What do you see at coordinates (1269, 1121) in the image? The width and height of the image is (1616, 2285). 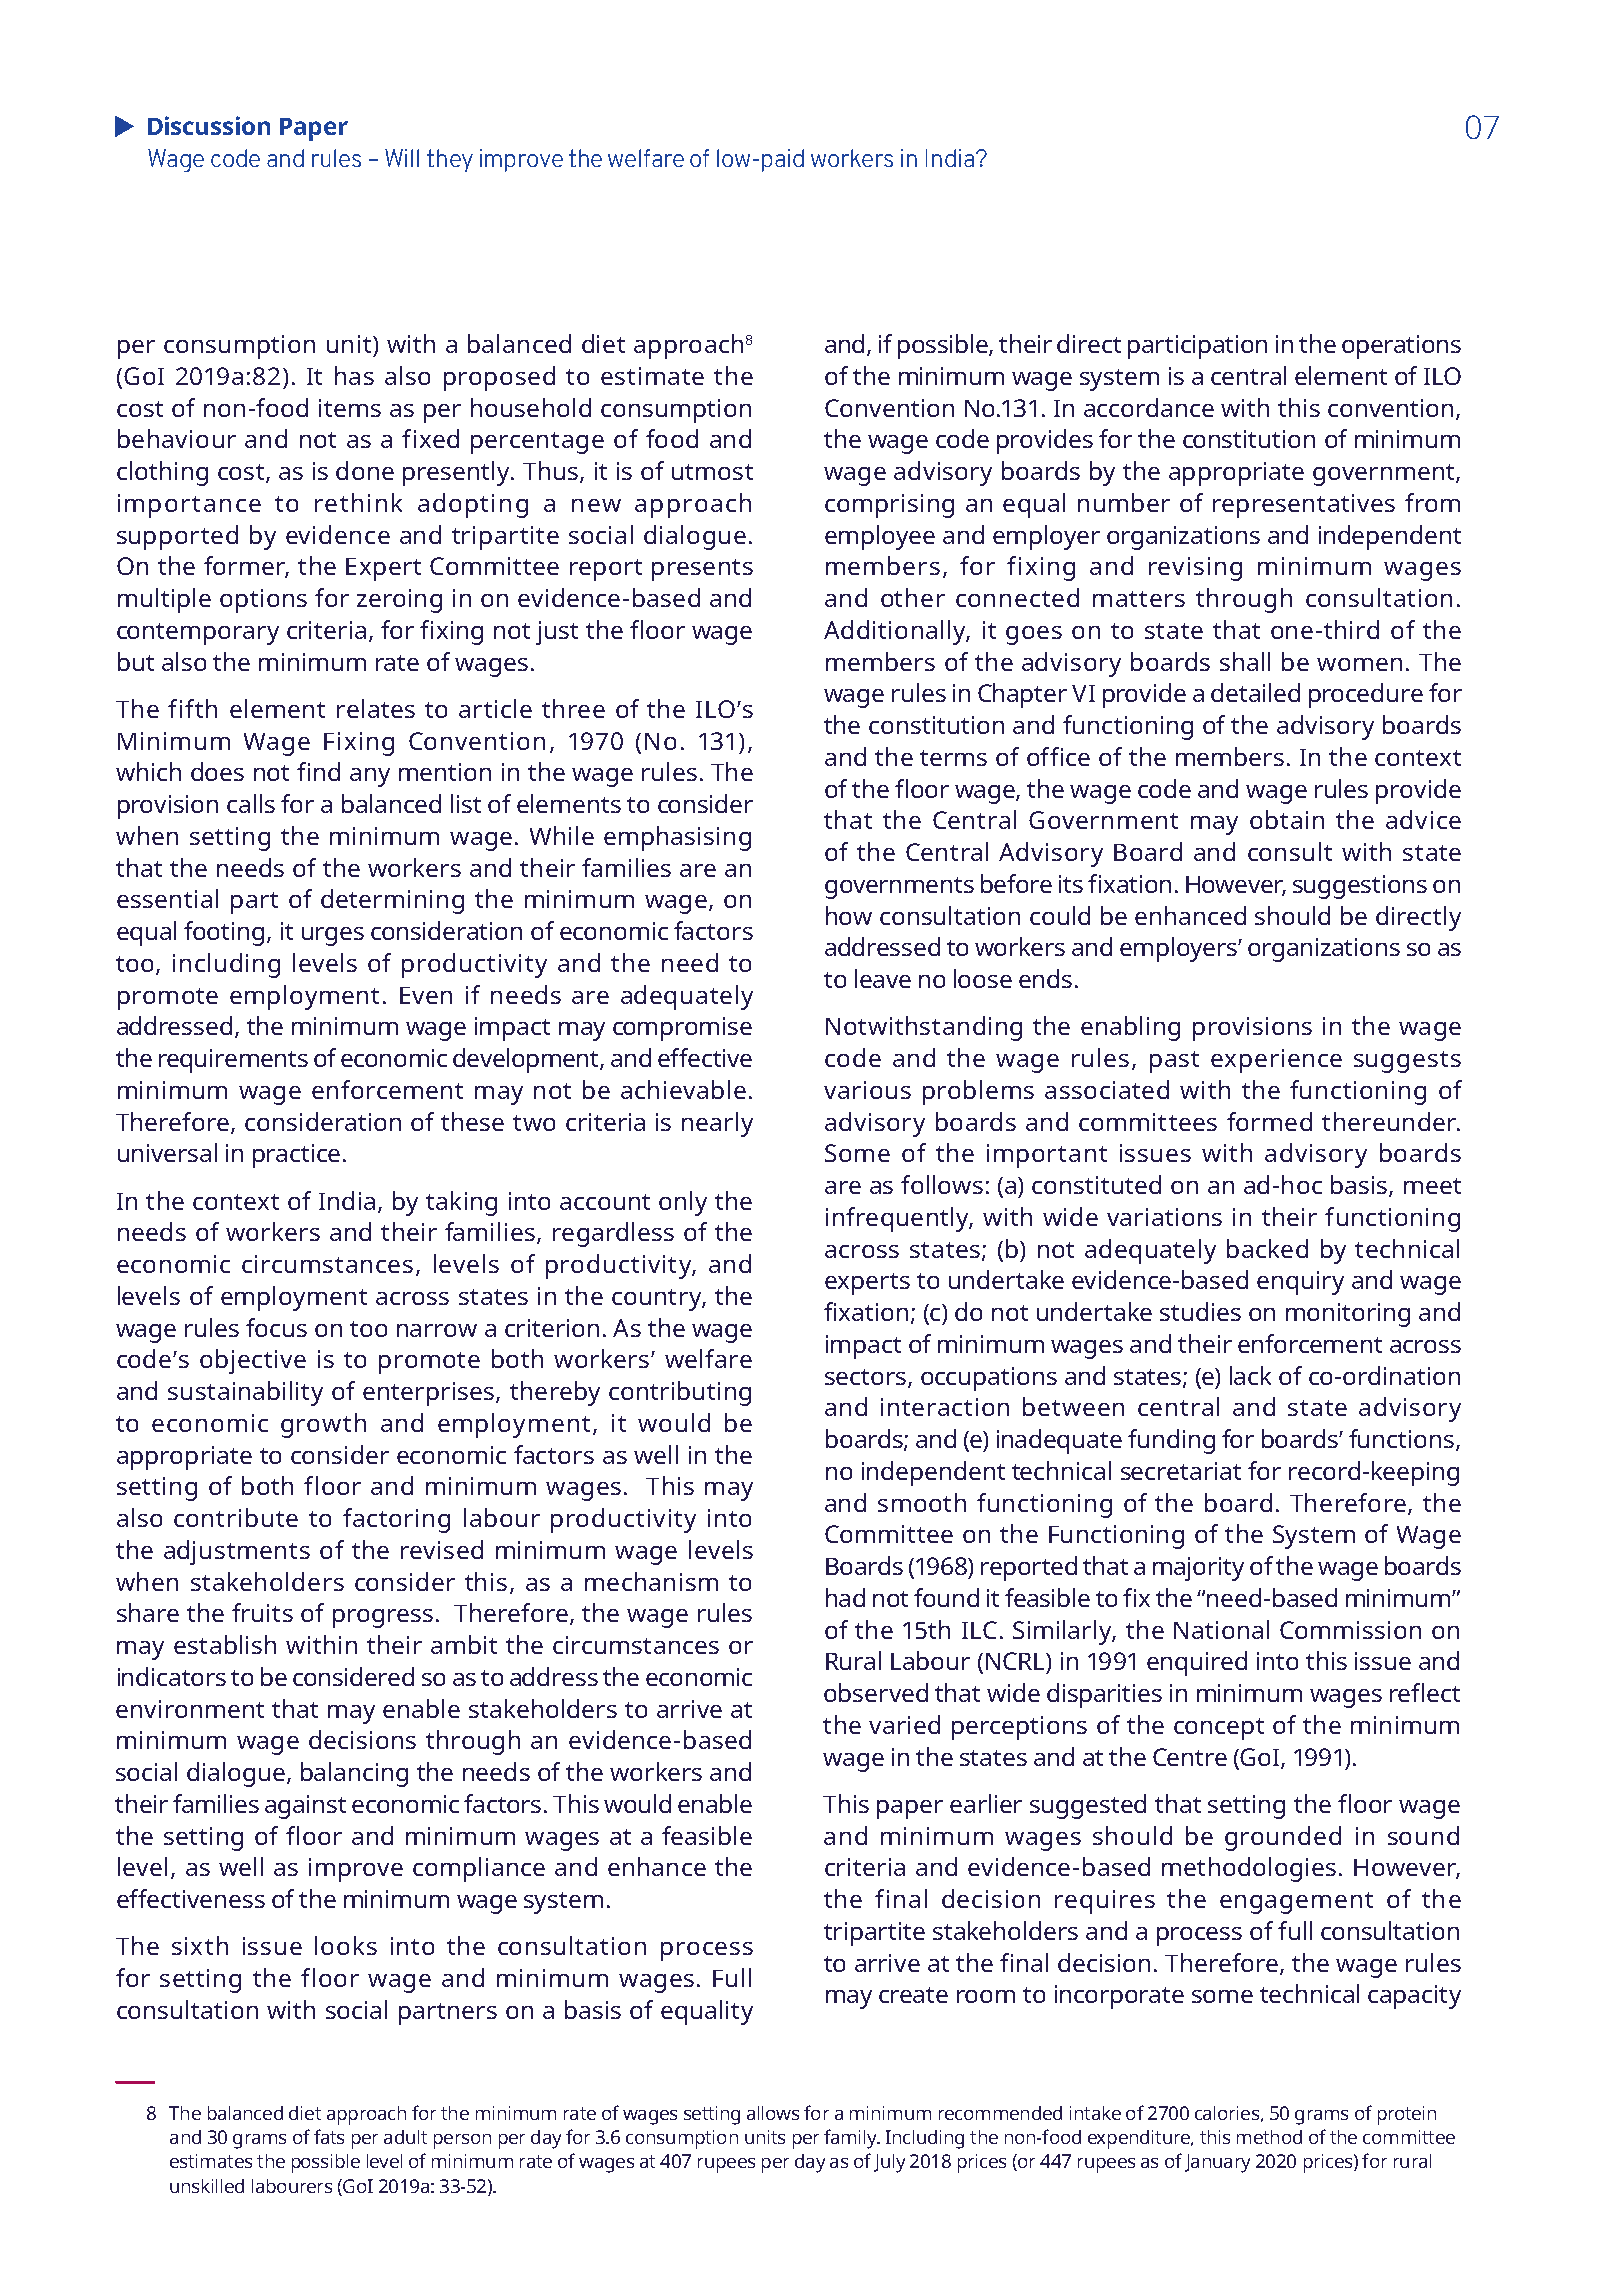 I see `formed` at bounding box center [1269, 1121].
